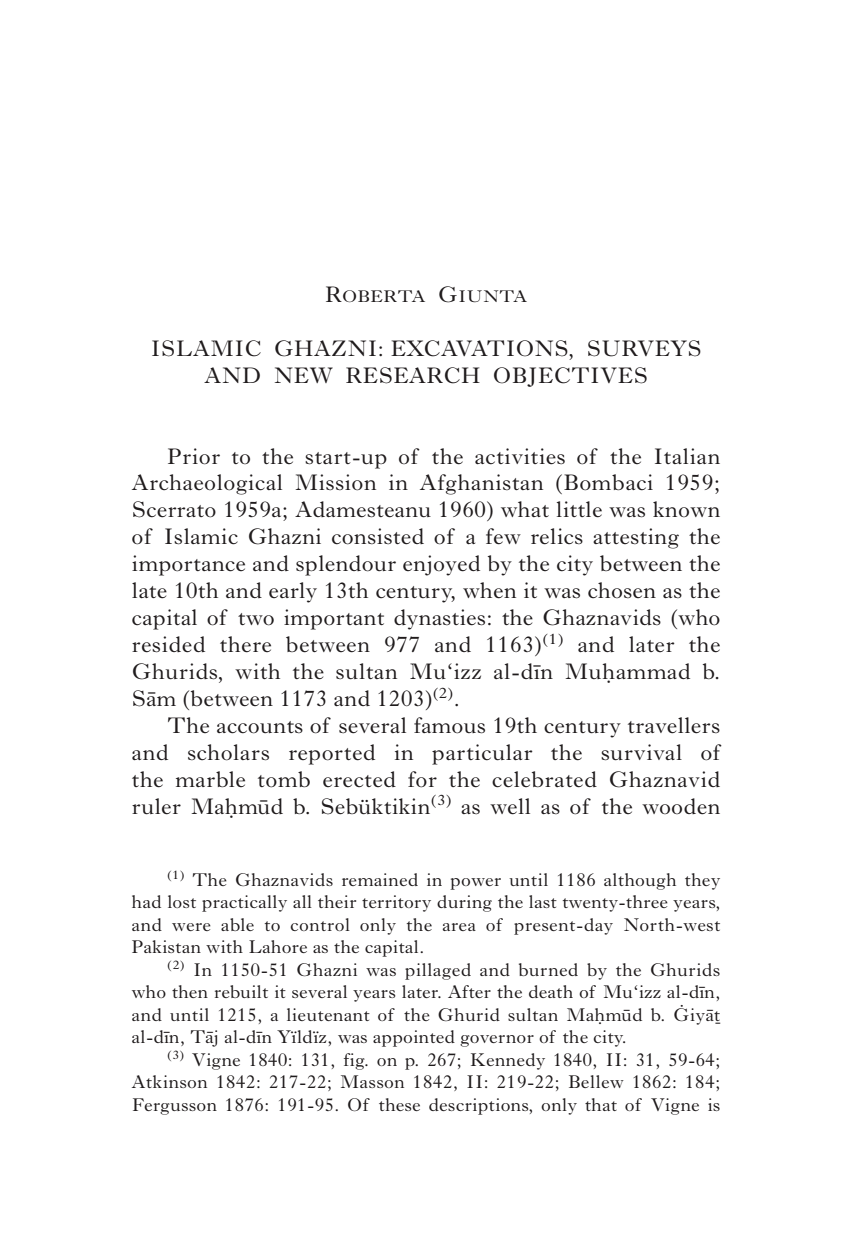 The height and width of the image is (1249, 850). I want to click on Archaeological, so click(207, 484).
